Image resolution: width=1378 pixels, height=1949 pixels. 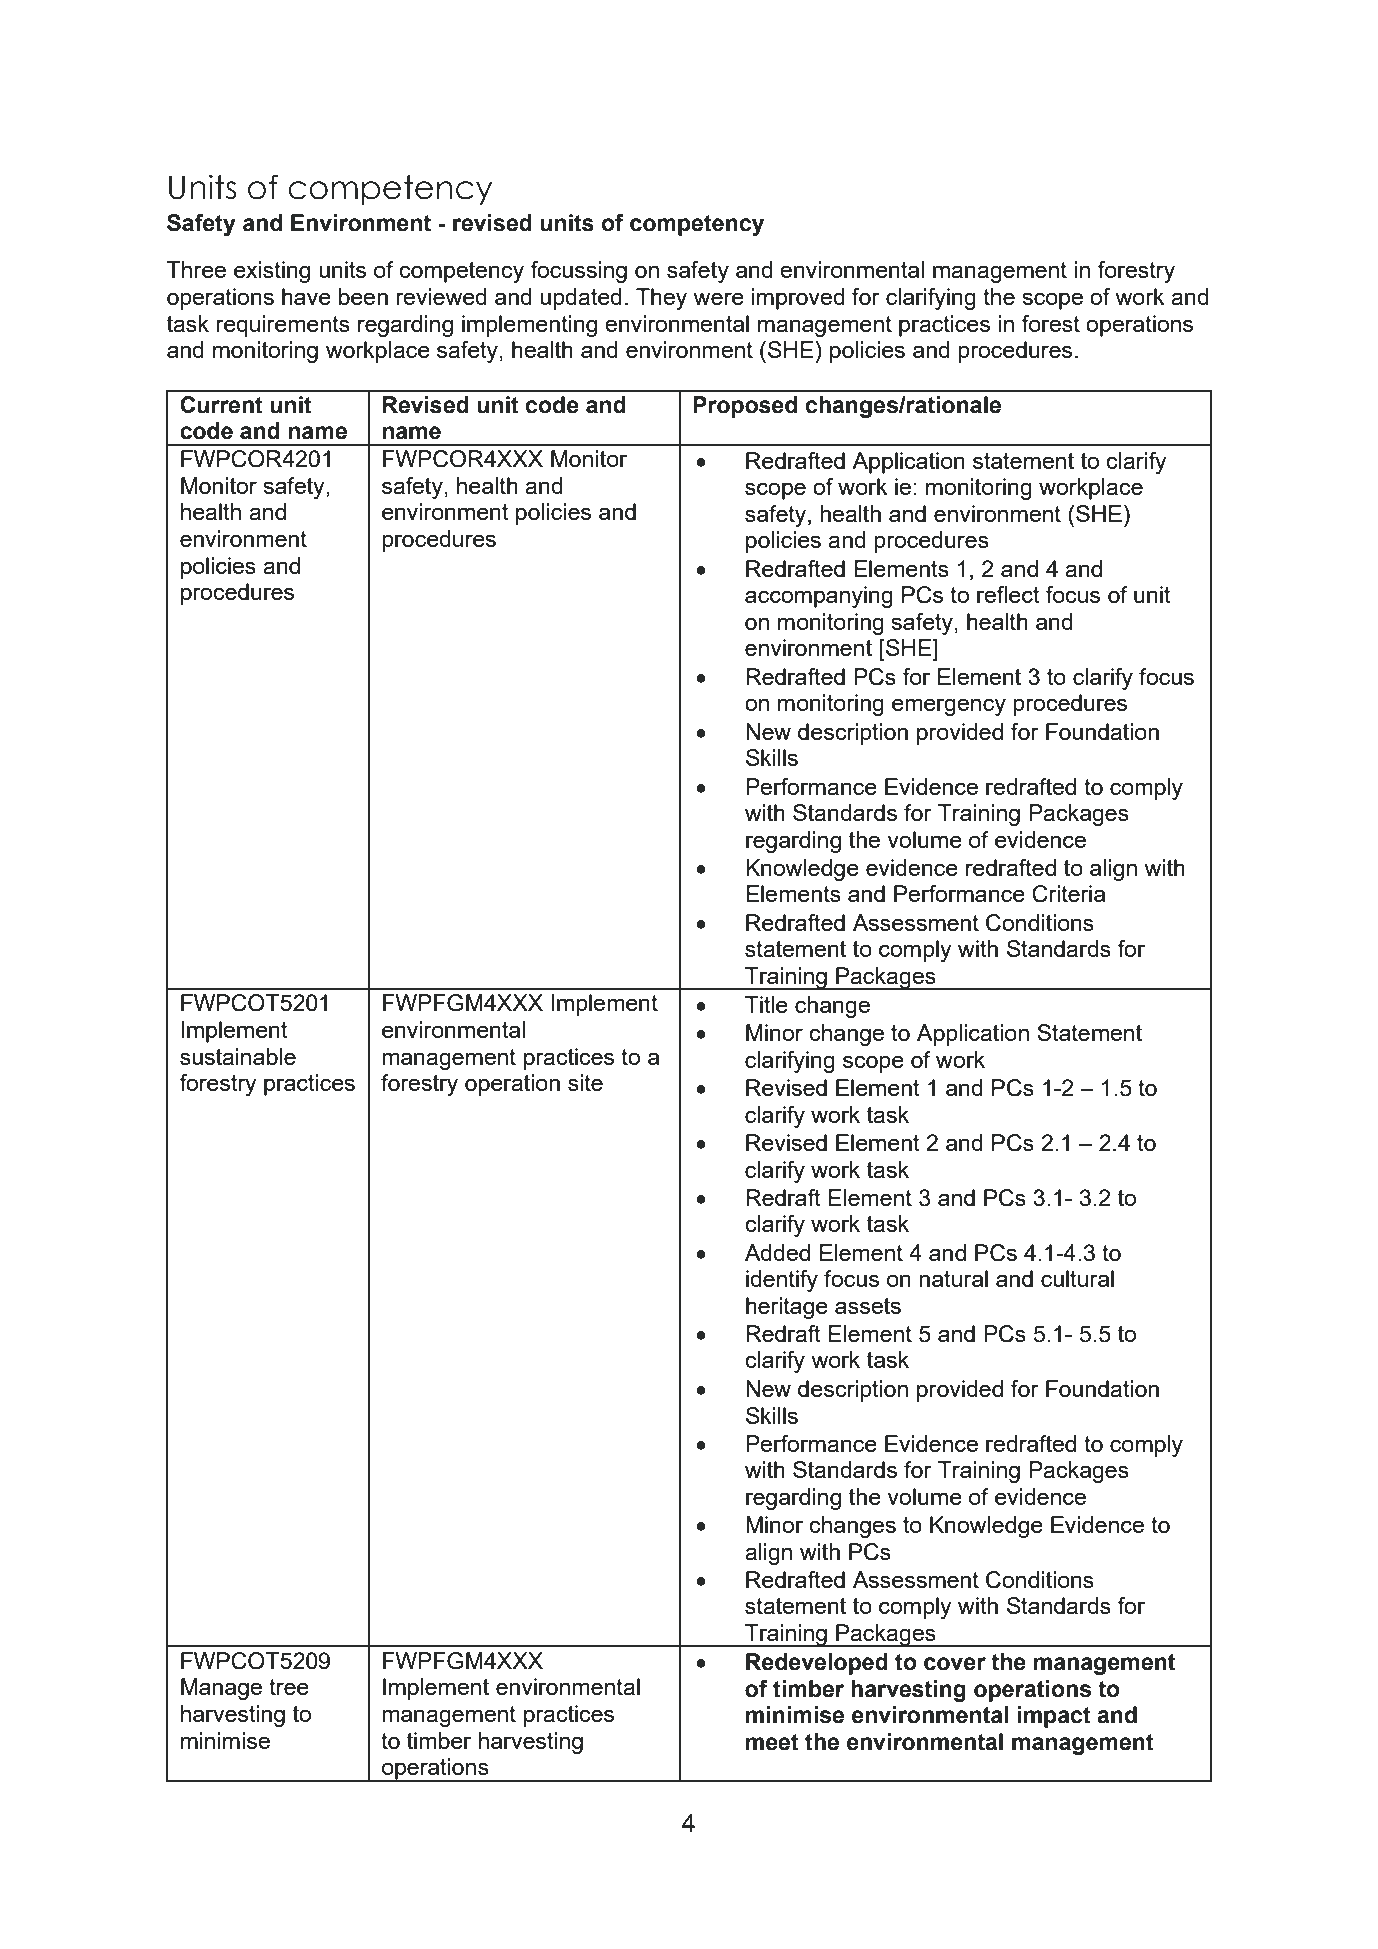 I want to click on Criteria, so click(x=1068, y=894).
